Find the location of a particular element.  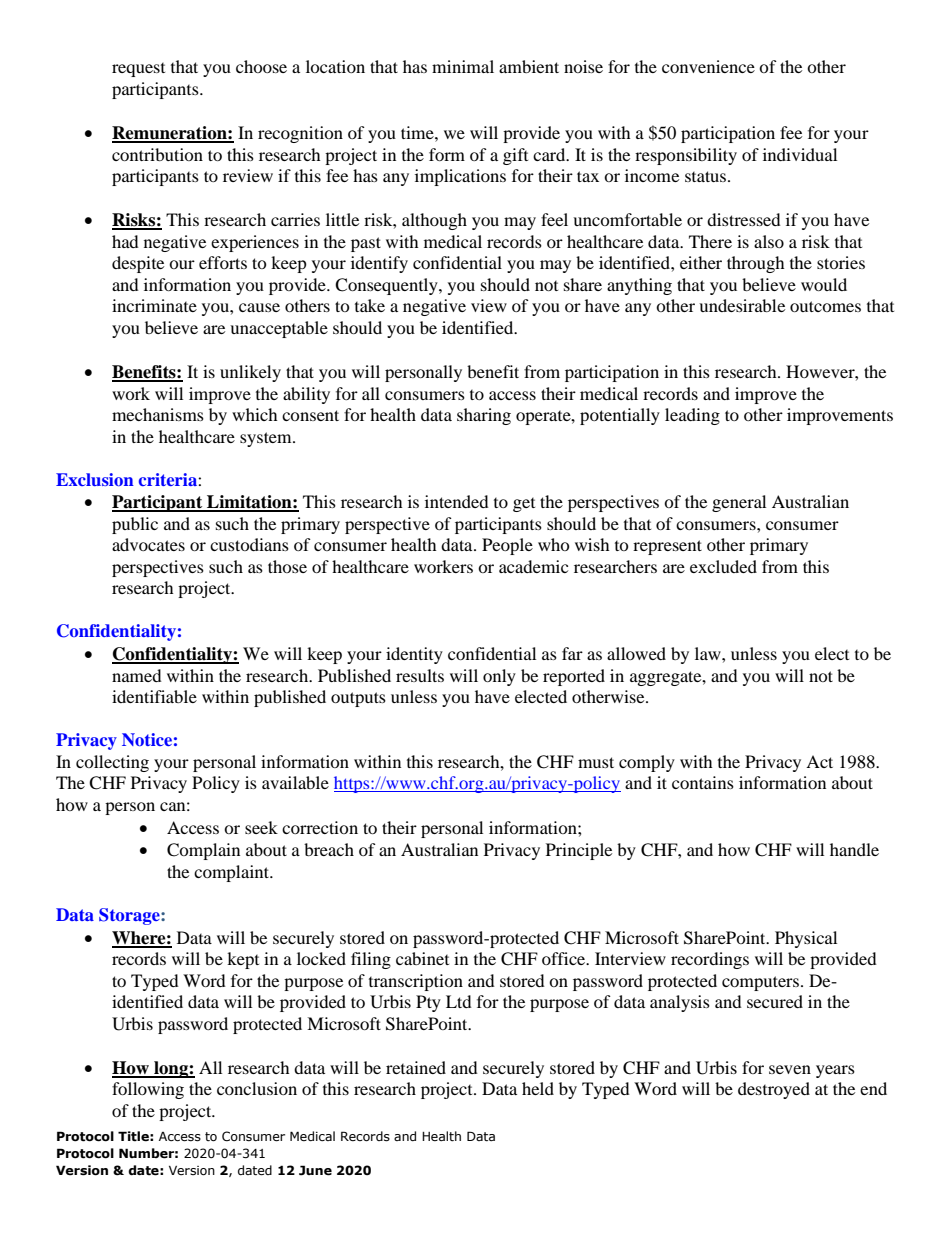

request is located at coordinates (138, 70).
